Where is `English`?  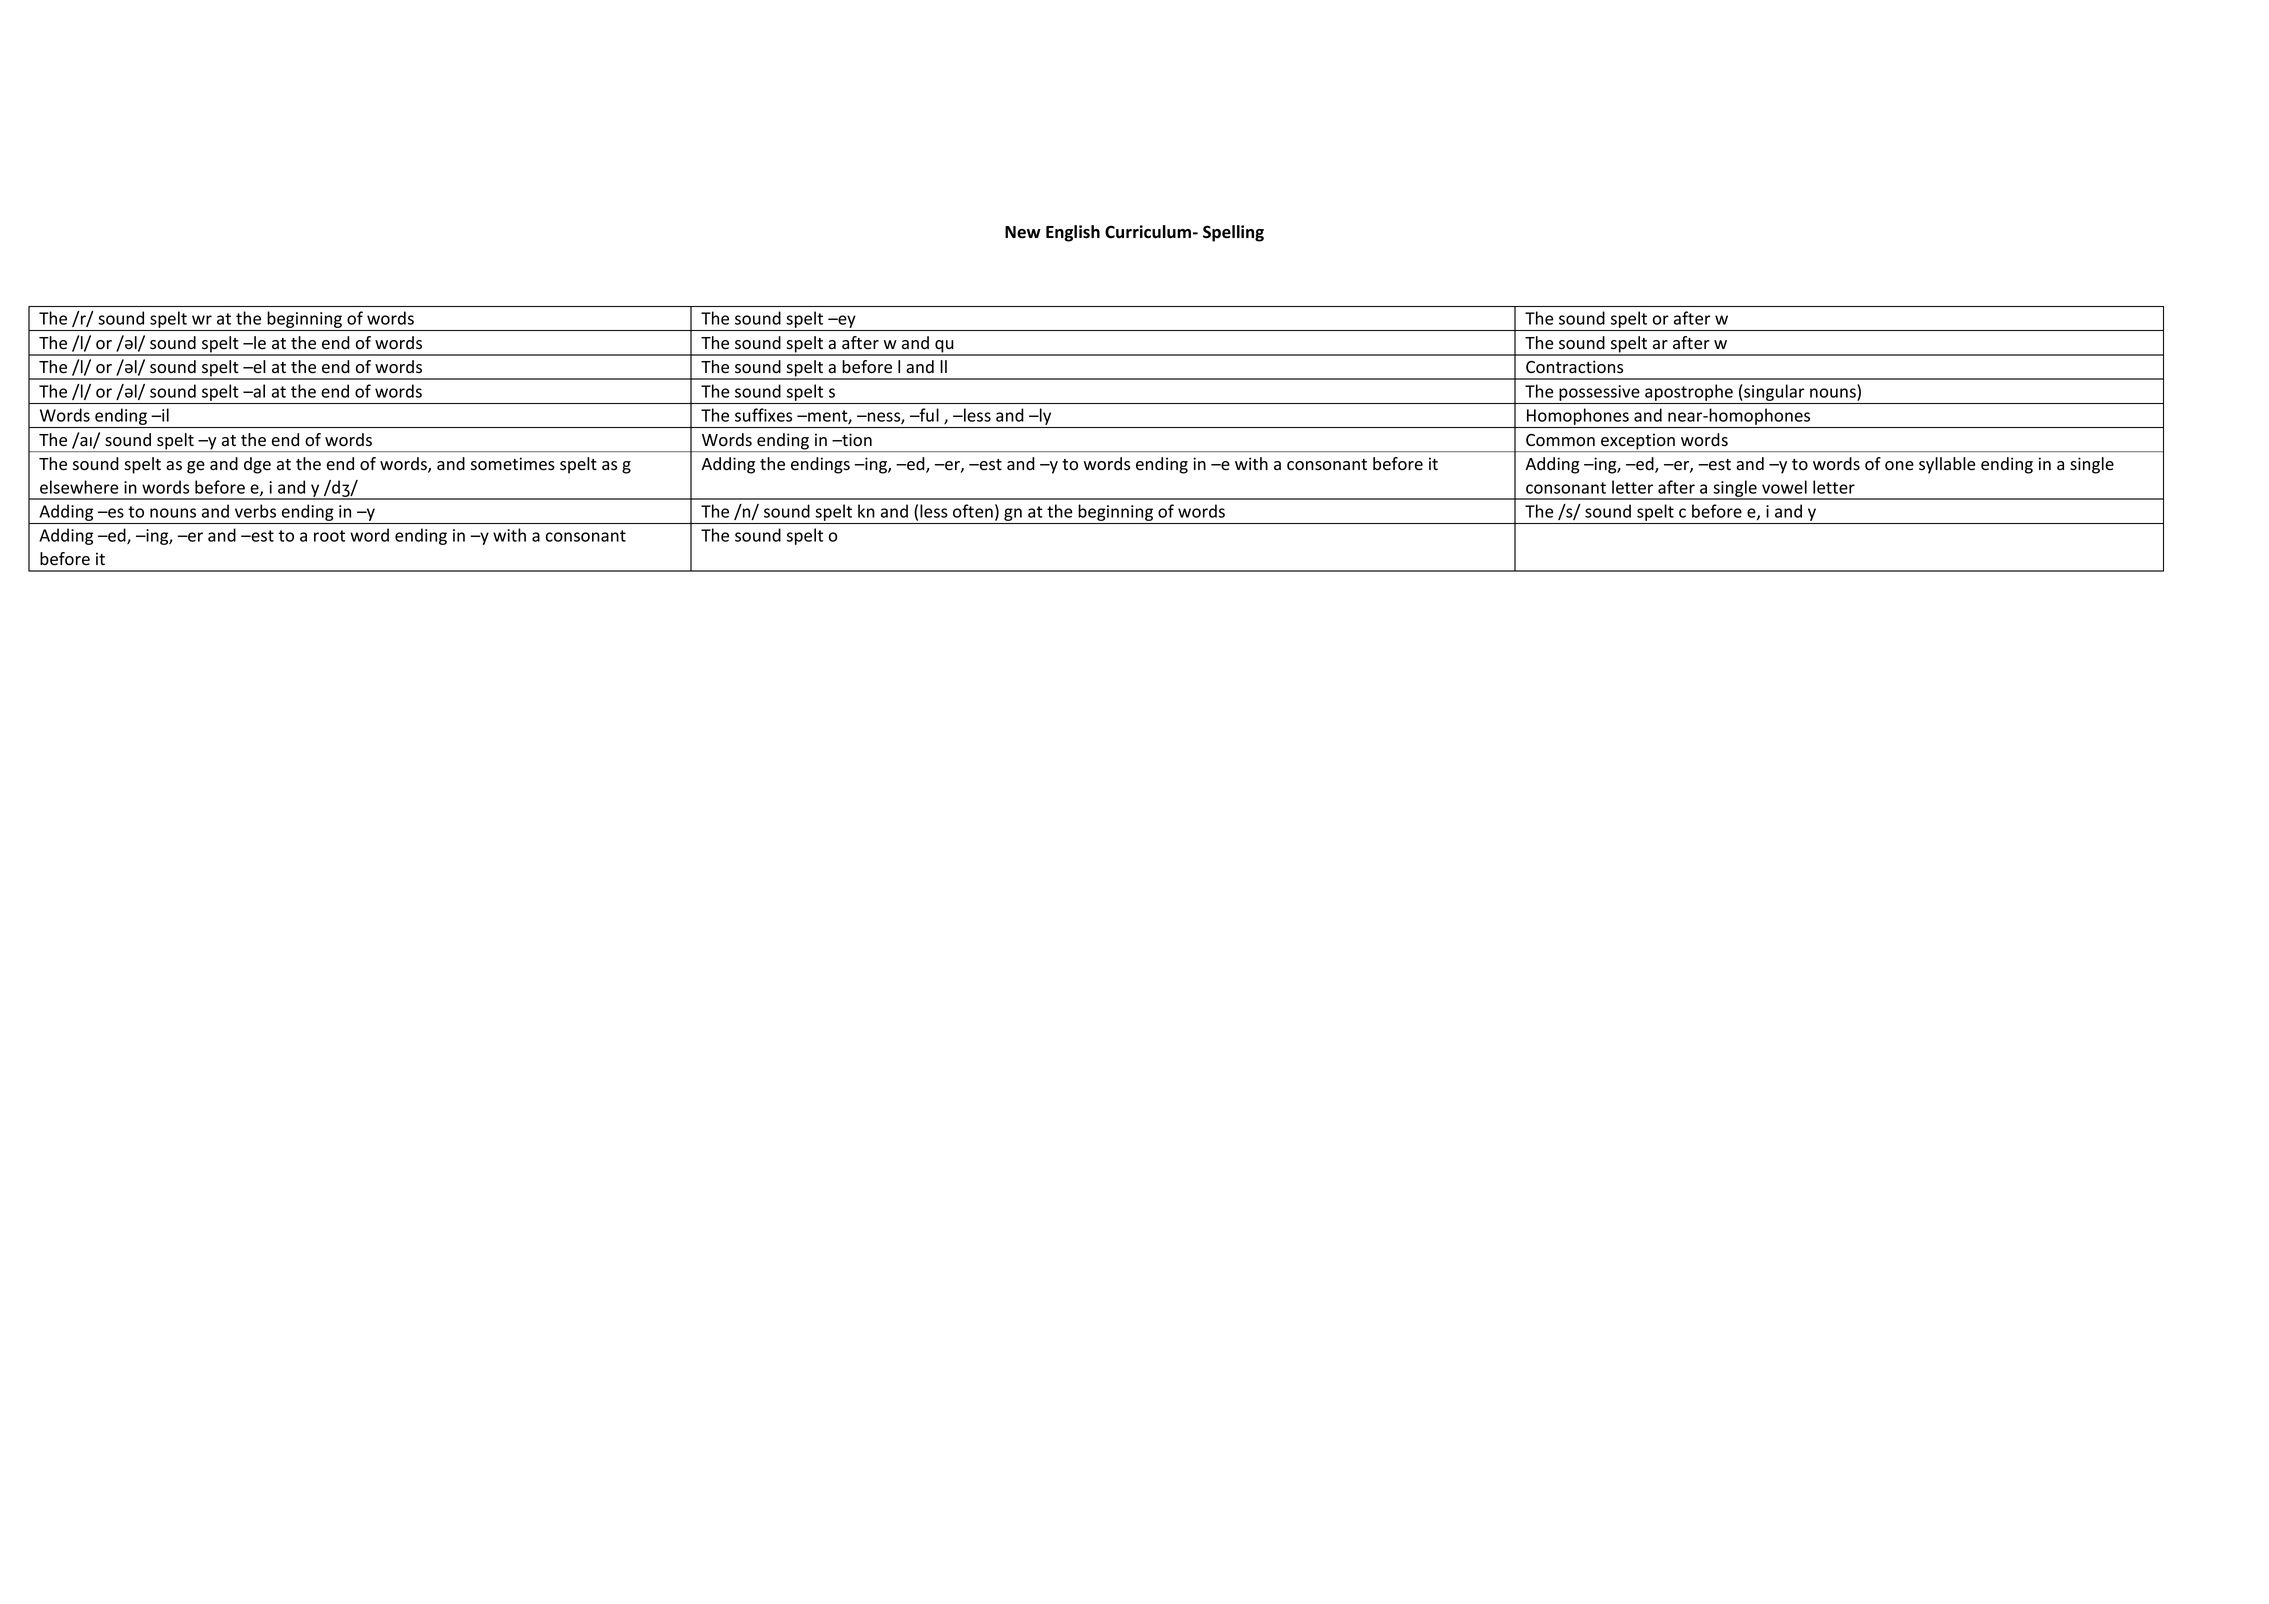
English is located at coordinates (1073, 233).
